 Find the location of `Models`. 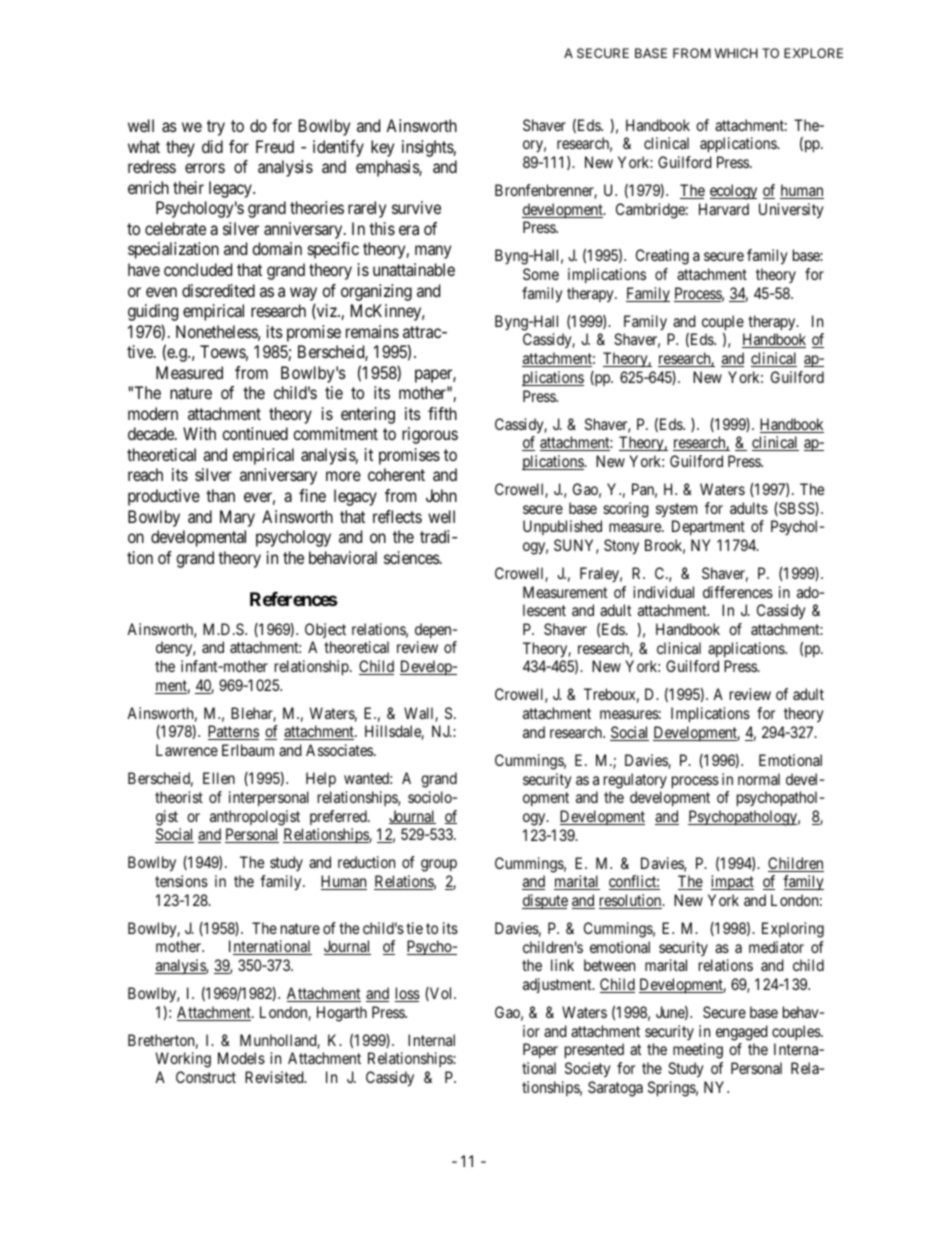

Models is located at coordinates (241, 1058).
